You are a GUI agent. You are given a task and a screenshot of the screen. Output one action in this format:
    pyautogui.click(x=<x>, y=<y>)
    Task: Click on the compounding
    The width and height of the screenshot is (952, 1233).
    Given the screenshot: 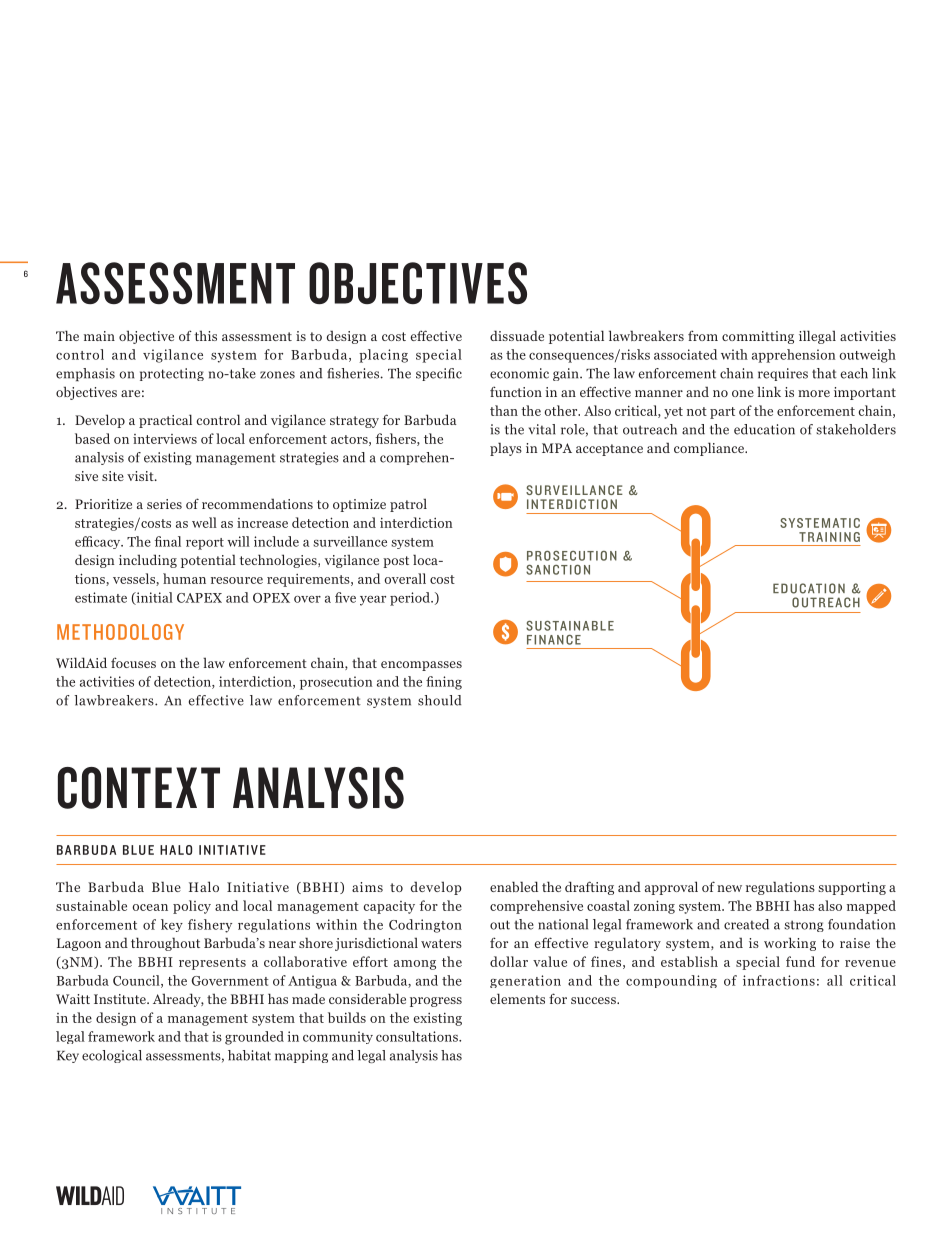 What is the action you would take?
    pyautogui.click(x=671, y=981)
